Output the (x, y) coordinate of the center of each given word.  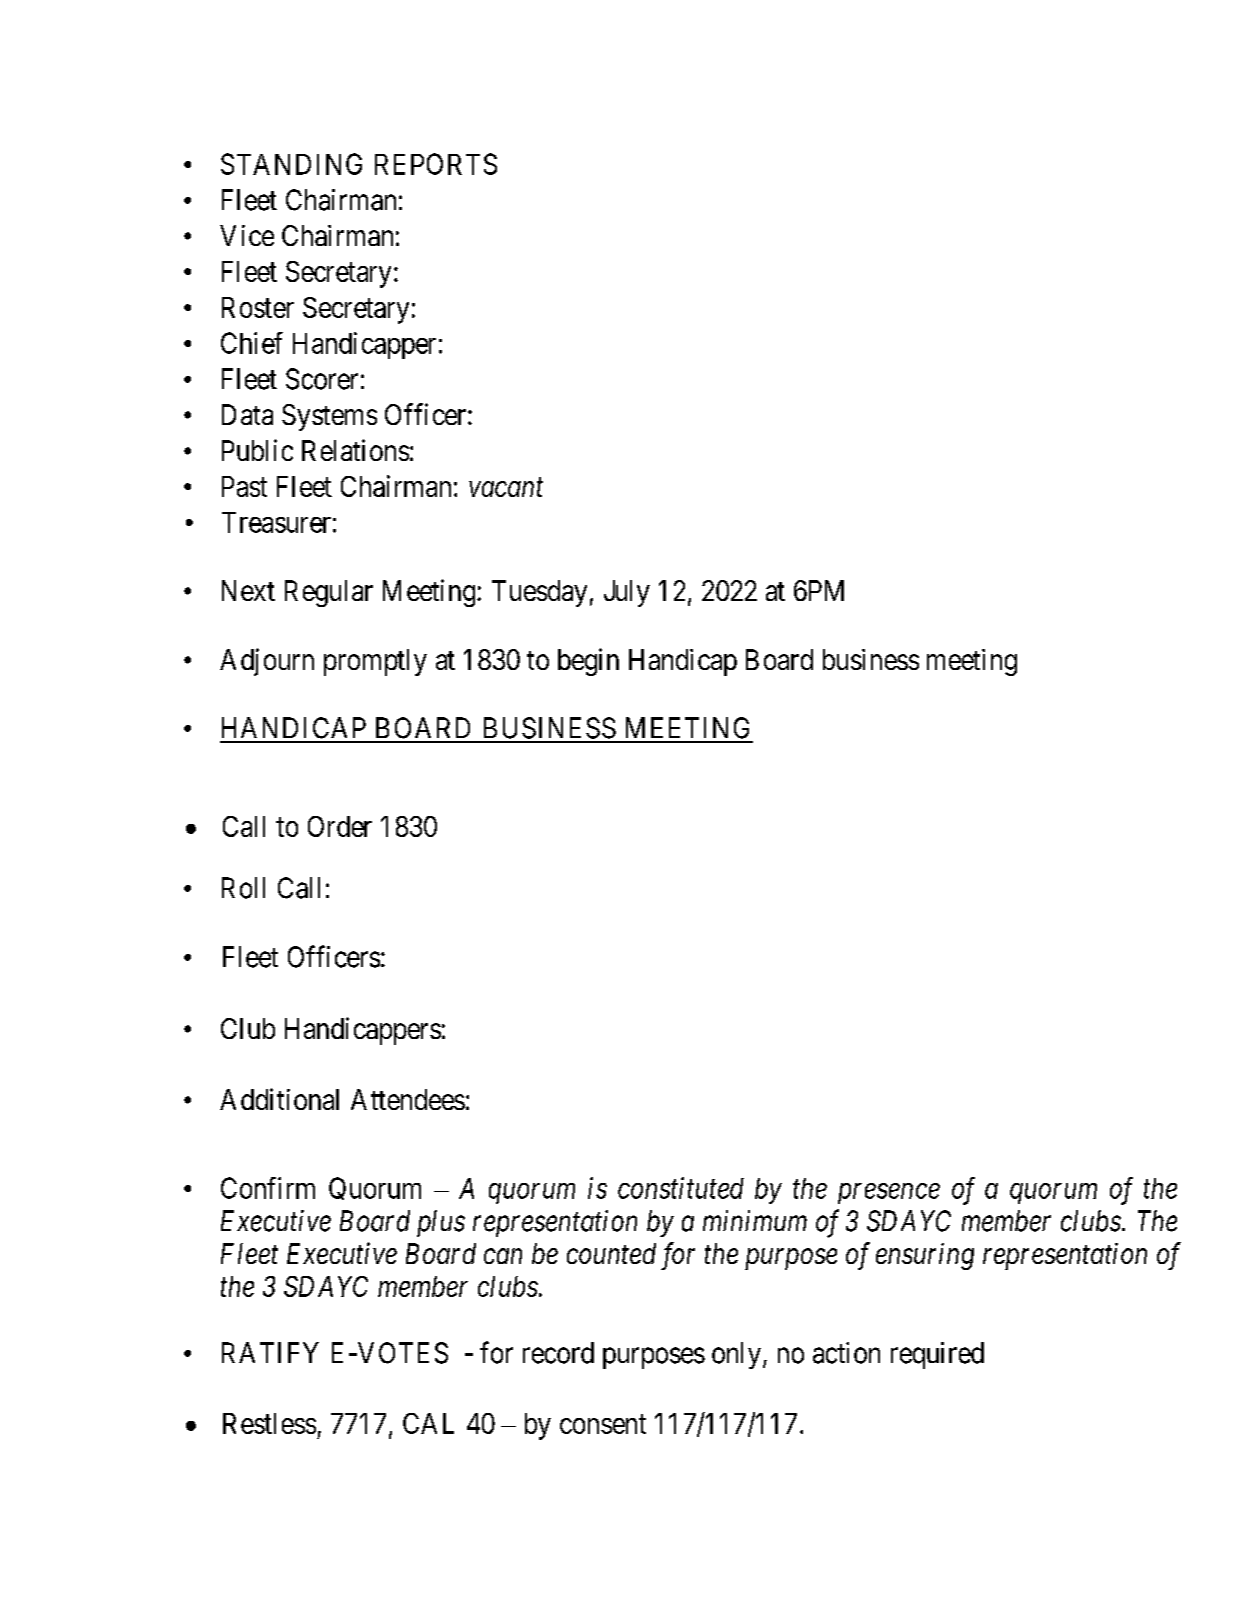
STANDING (291, 164)
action (846, 1353)
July (627, 593)
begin (588, 662)
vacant (506, 488)
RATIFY (270, 1352)
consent (603, 1424)
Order (340, 826)
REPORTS (436, 164)
